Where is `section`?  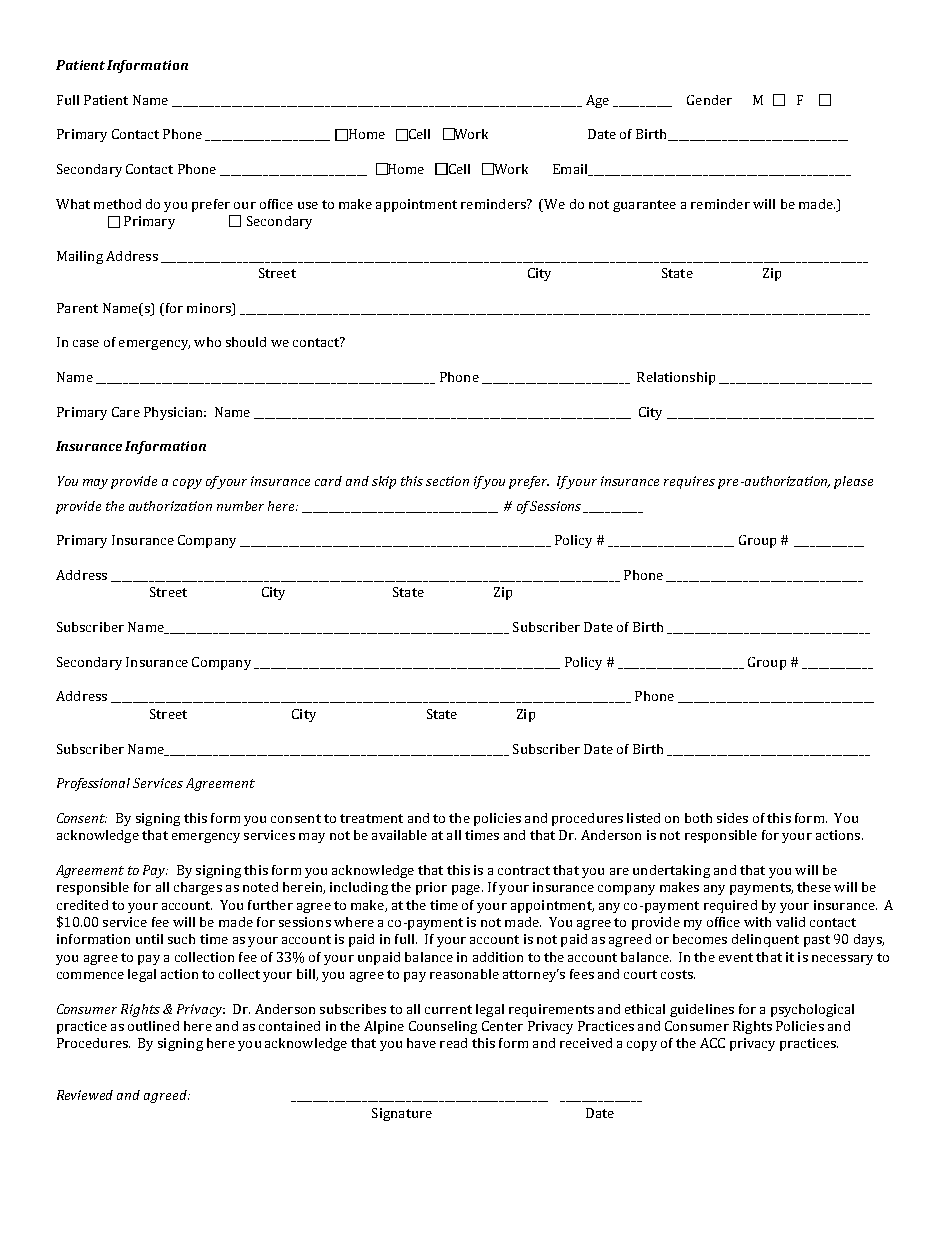
section is located at coordinates (447, 481).
